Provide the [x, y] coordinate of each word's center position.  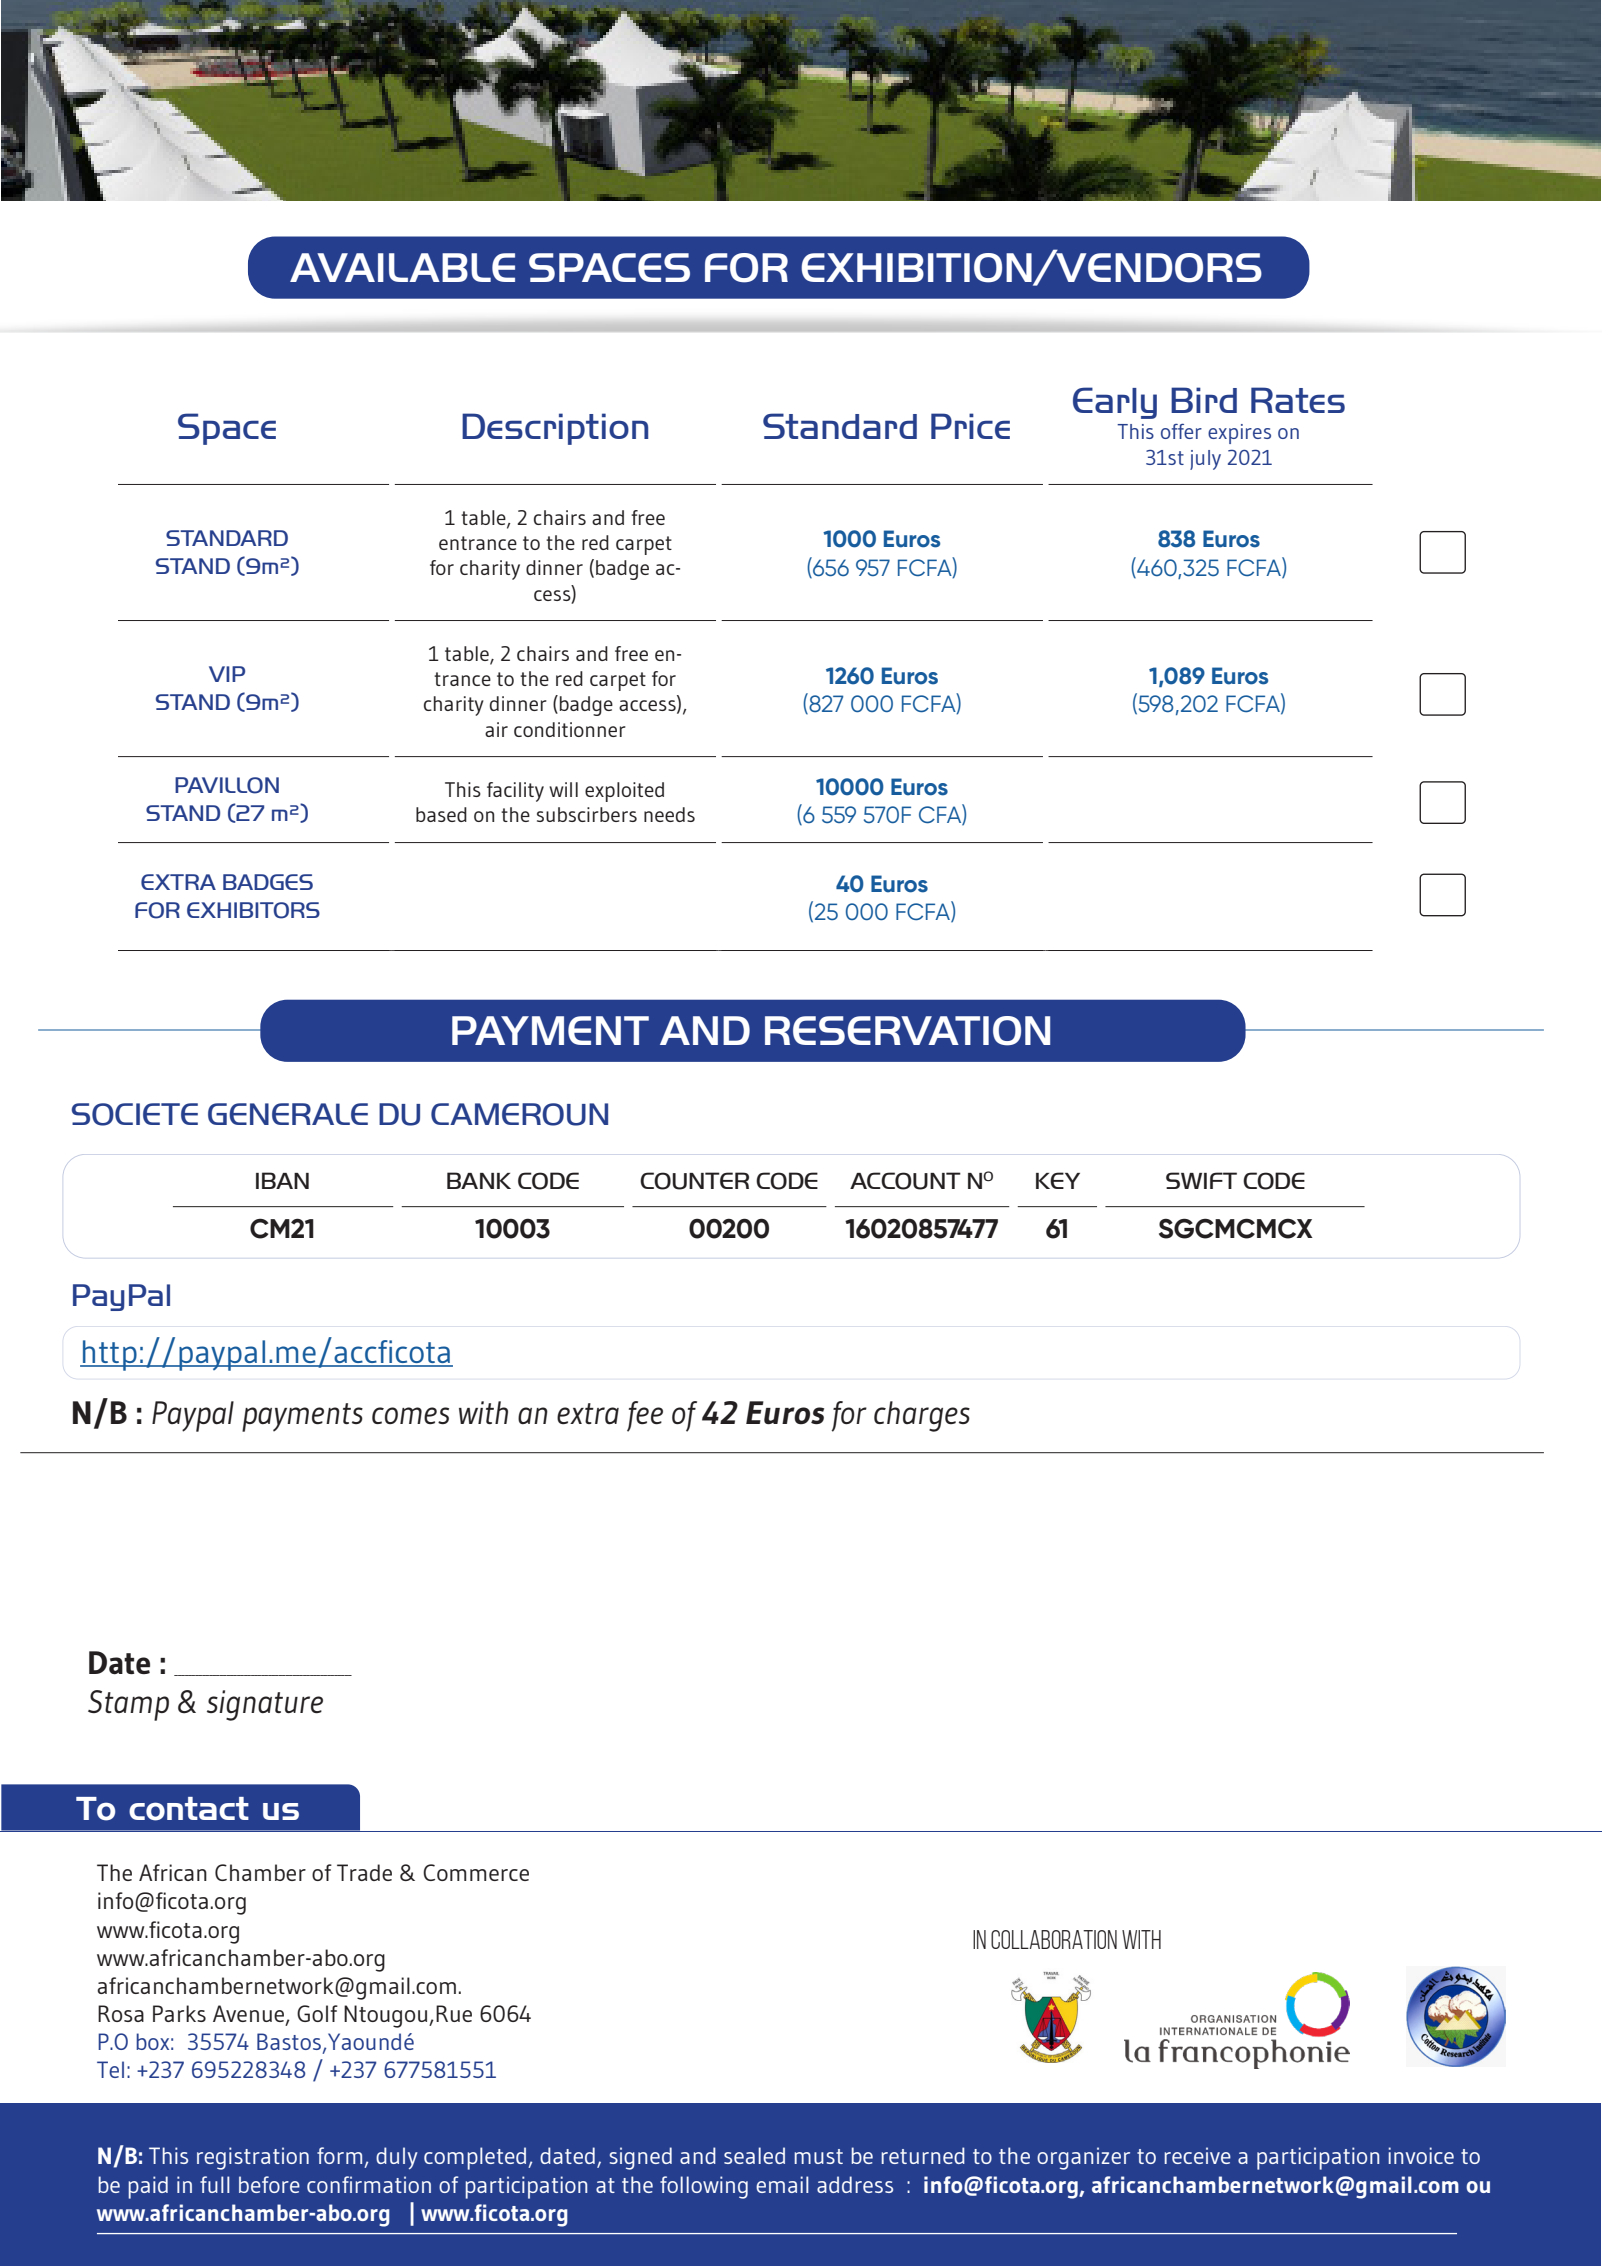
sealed [754, 2155]
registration [253, 2158]
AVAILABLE [402, 267]
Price [970, 426]
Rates [1298, 400]
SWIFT [1201, 1180]
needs [669, 814]
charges [922, 1416]
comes [410, 1415]
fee [645, 1416]
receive [1197, 2155]
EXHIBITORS [253, 910]
